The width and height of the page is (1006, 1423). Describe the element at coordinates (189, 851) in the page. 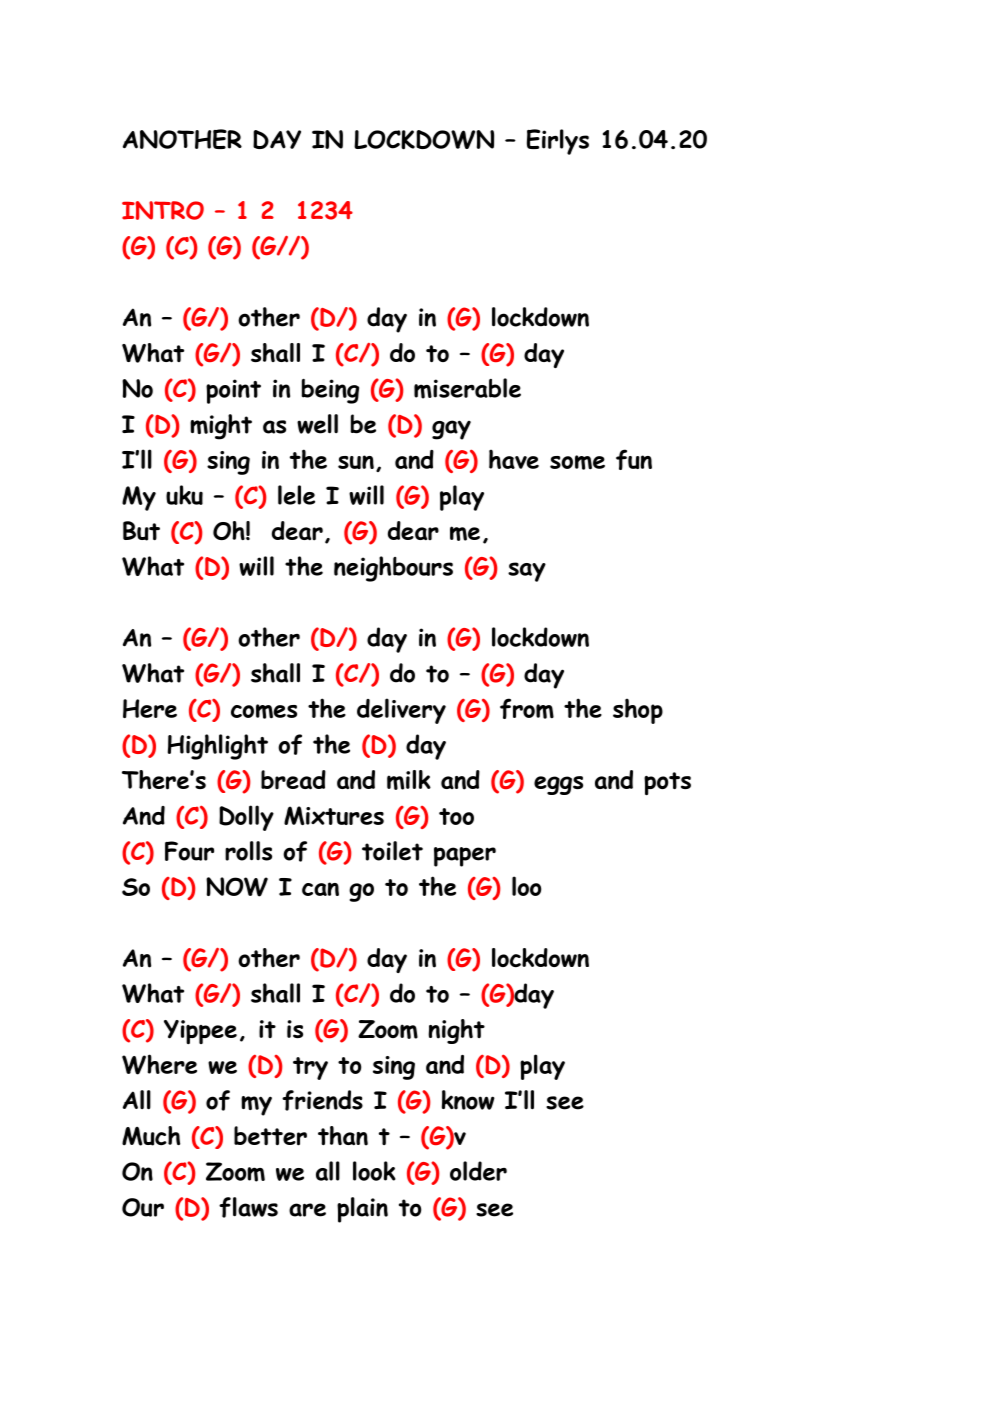

I see `Four` at that location.
